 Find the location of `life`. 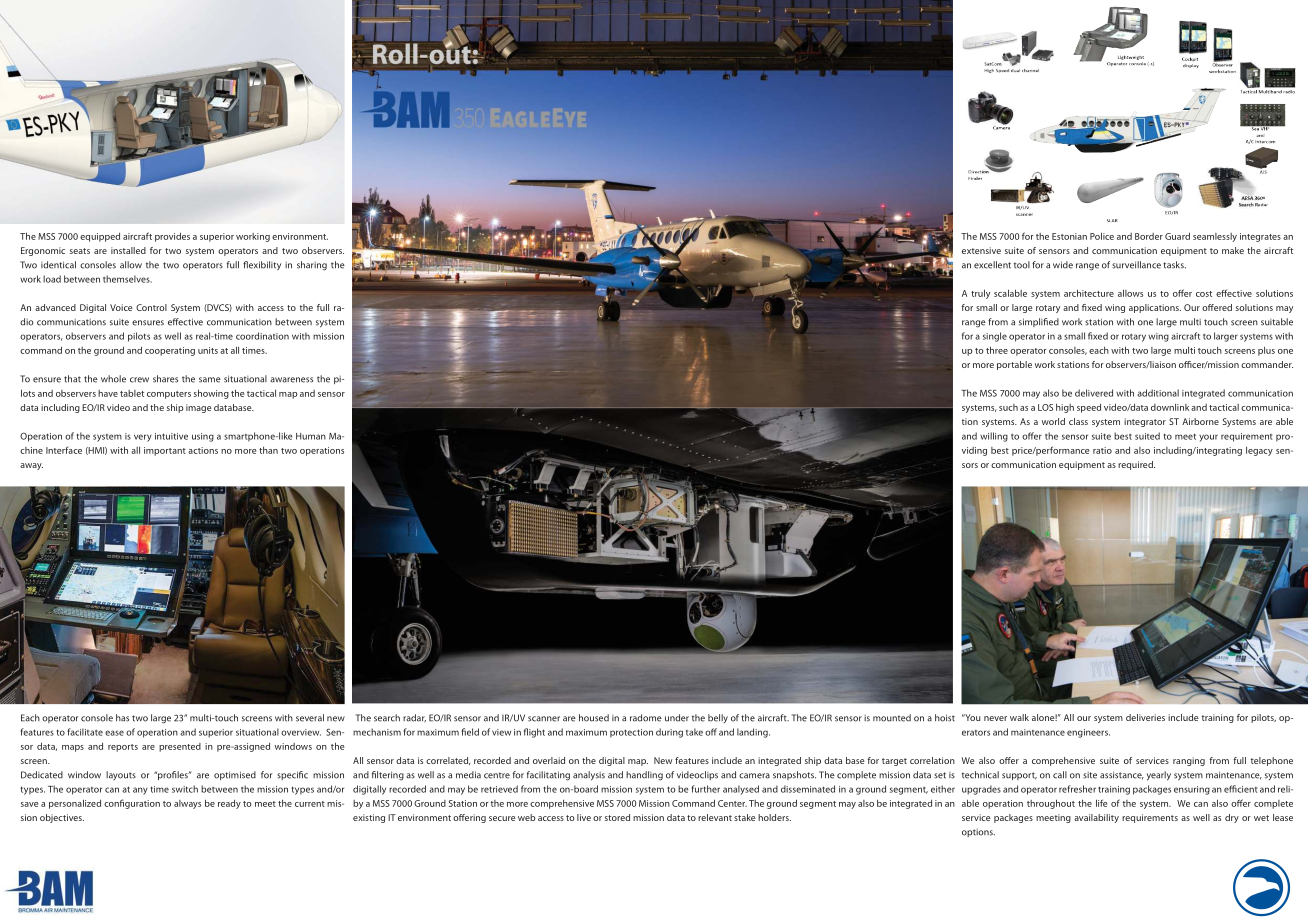

life is located at coordinates (1101, 803).
